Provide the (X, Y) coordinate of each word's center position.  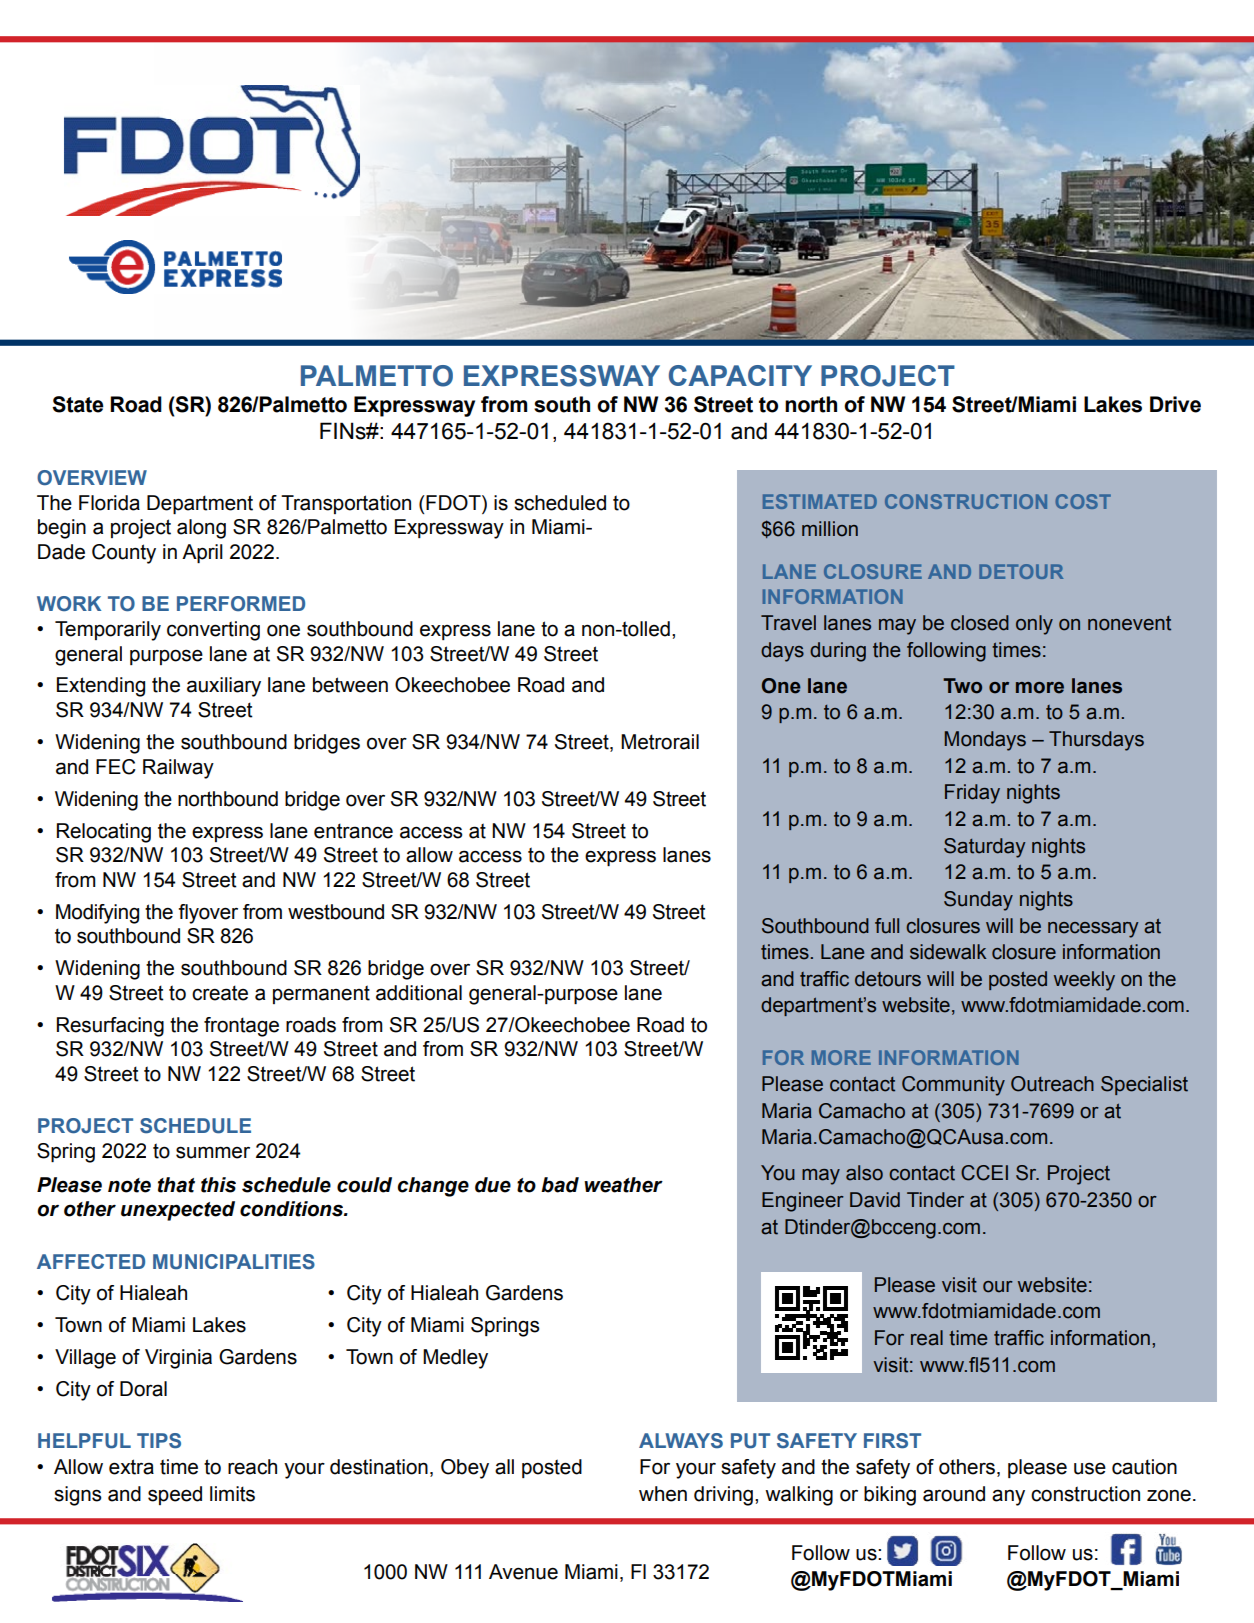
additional (419, 993)
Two (962, 686)
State (78, 404)
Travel (788, 623)
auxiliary (224, 687)
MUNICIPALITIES (234, 1262)
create (220, 993)
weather (623, 1185)
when (663, 1494)
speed (175, 1495)
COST (1083, 501)
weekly (1084, 981)
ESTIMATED (820, 501)
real (927, 1338)
